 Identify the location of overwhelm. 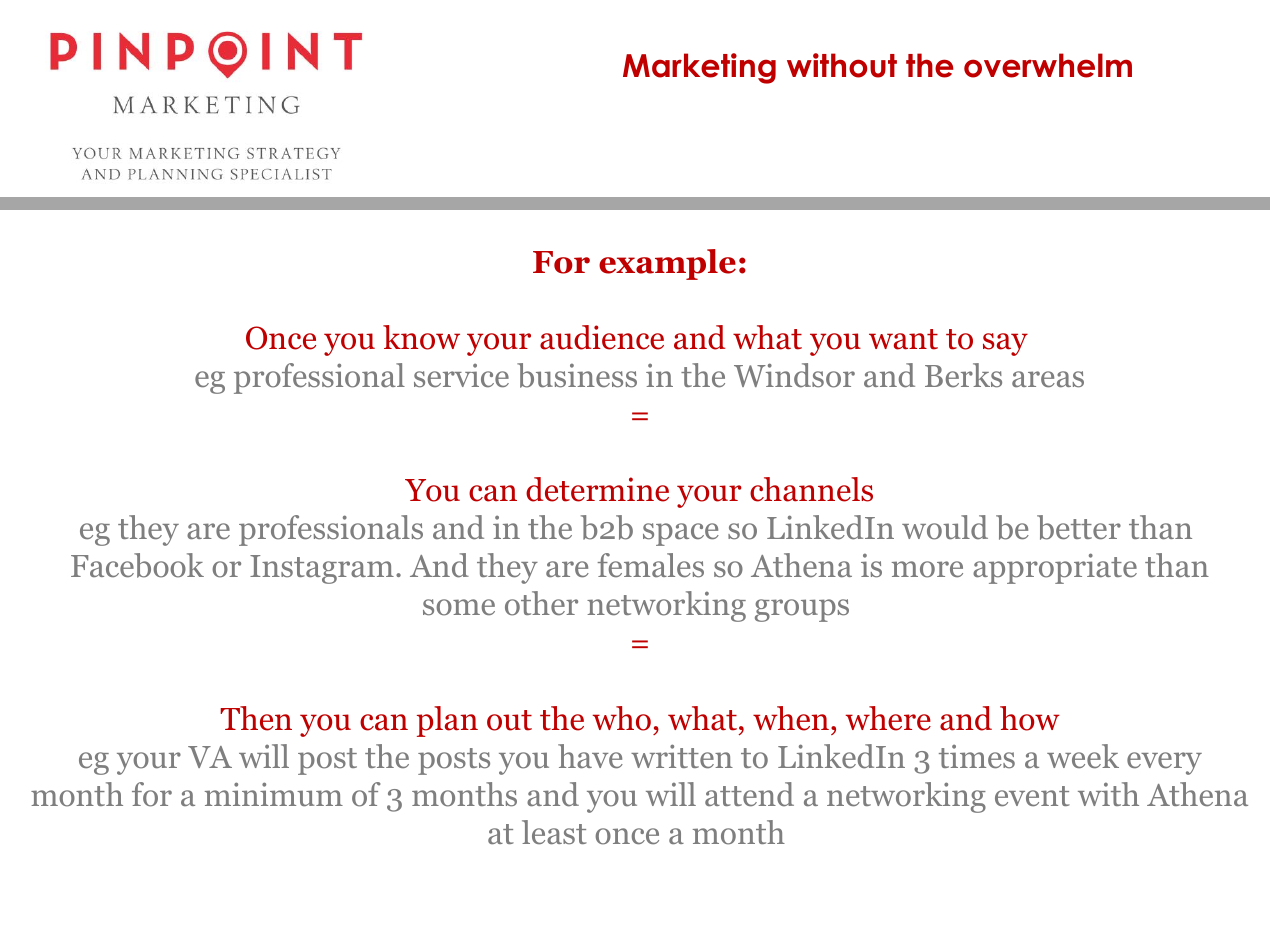
(1048, 65).
